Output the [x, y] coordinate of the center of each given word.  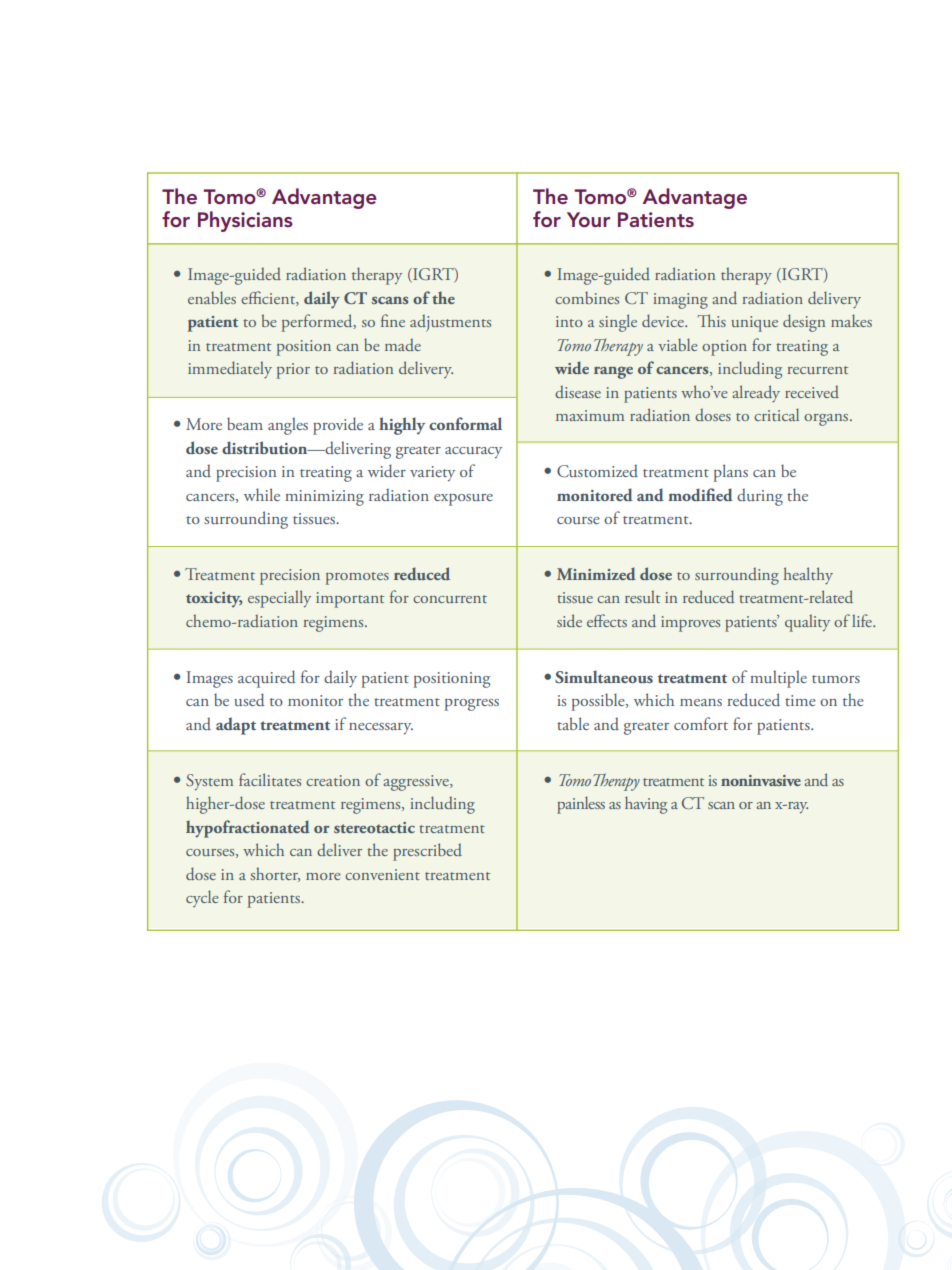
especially [279, 599]
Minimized [596, 573]
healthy [808, 575]
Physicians [245, 221]
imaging [680, 301]
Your [588, 219]
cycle [202, 898]
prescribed [427, 852]
